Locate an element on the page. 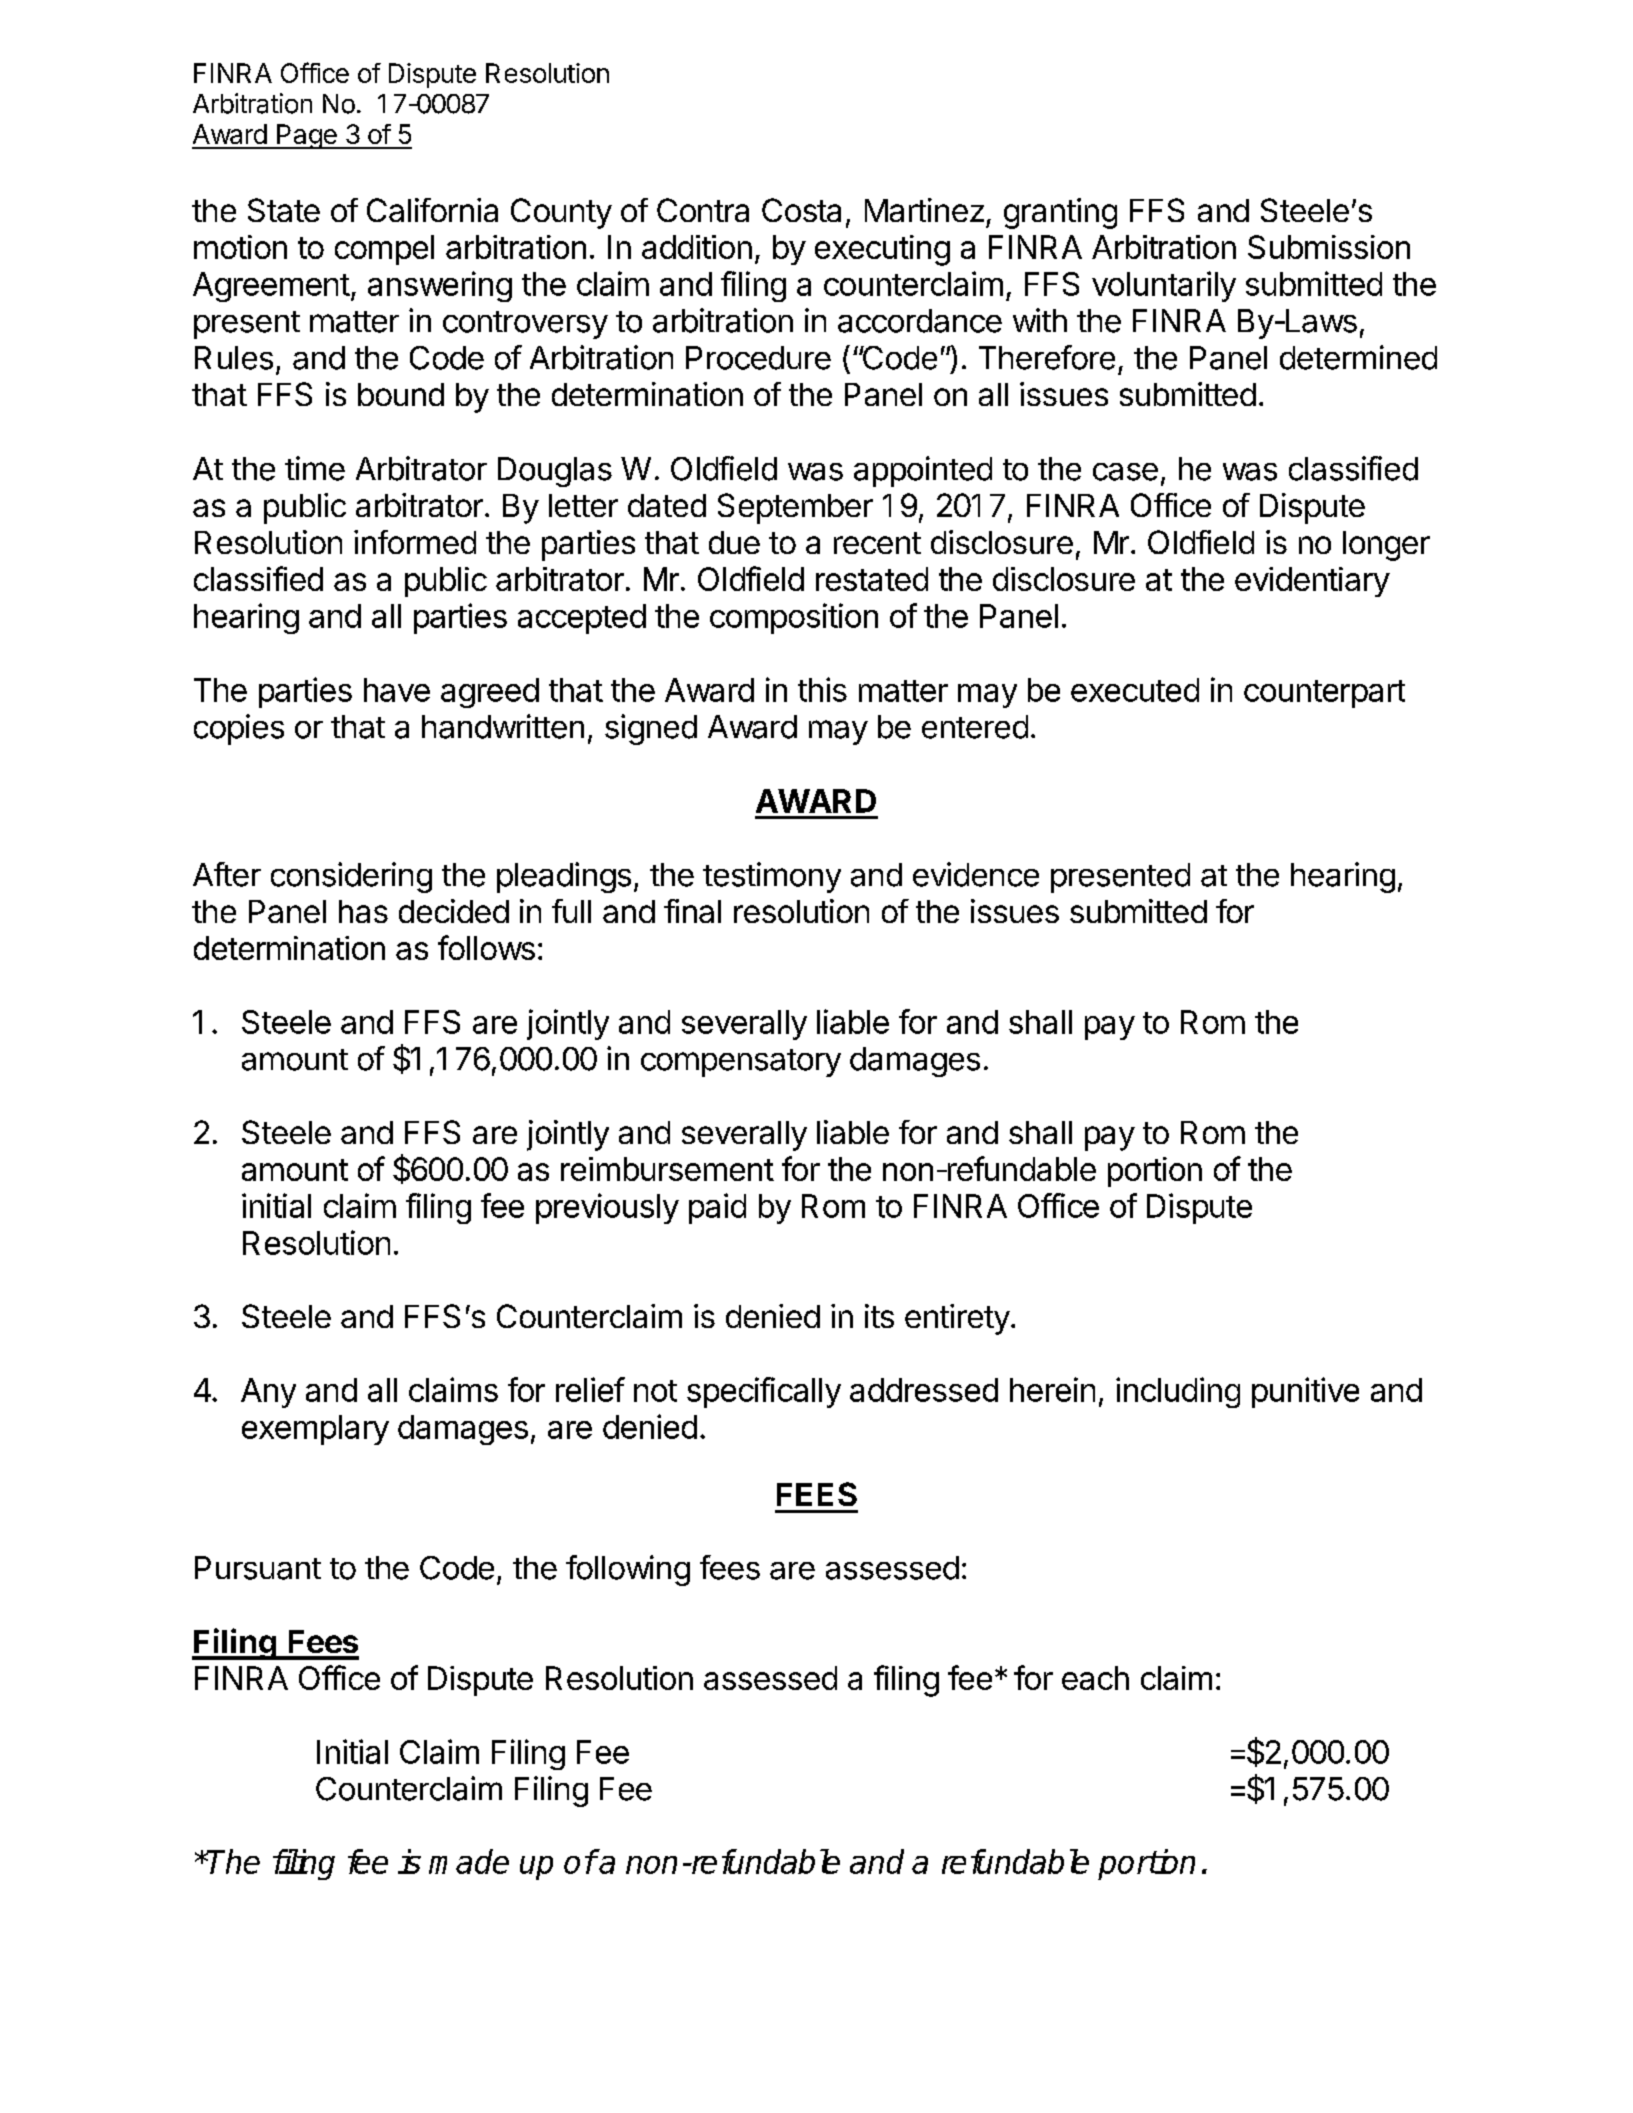 Image resolution: width=1633 pixels, height=2113 pixels. Costa is located at coordinates (801, 210).
